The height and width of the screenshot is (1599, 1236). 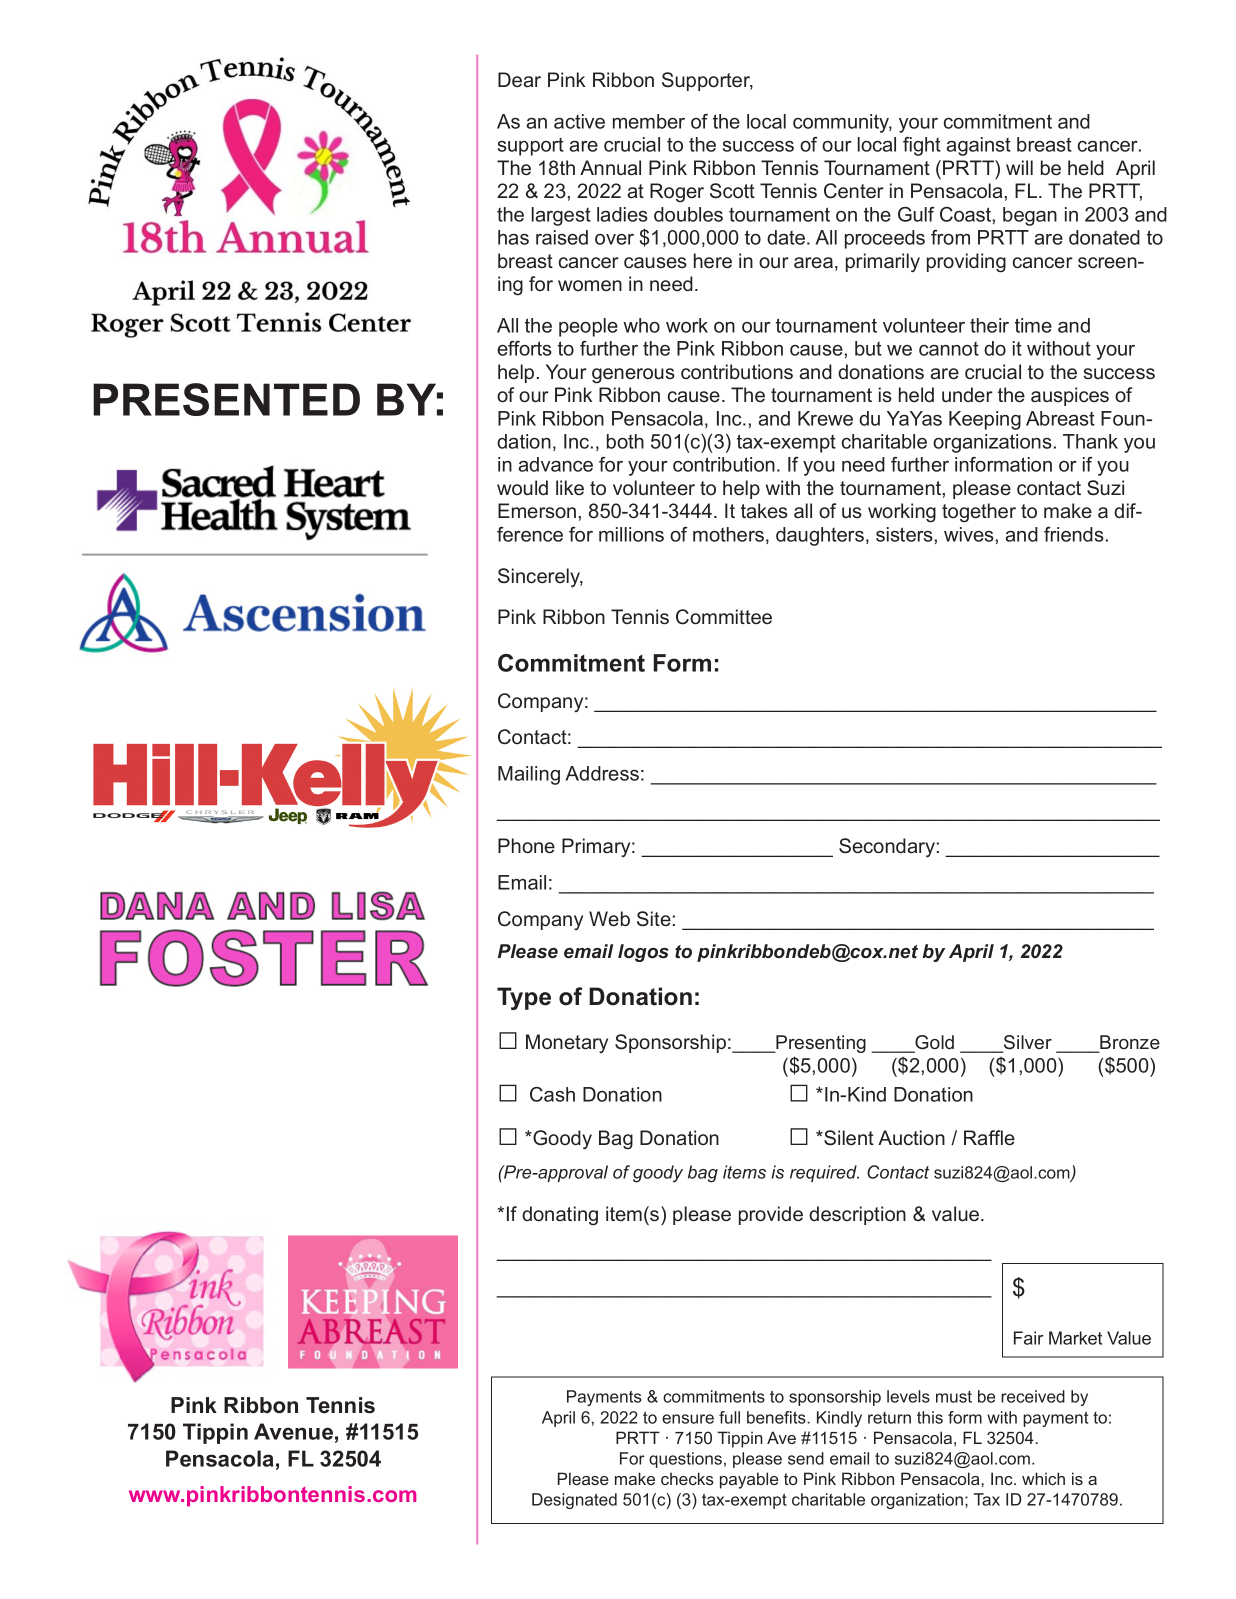 What do you see at coordinates (978, 146) in the screenshot?
I see `against` at bounding box center [978, 146].
